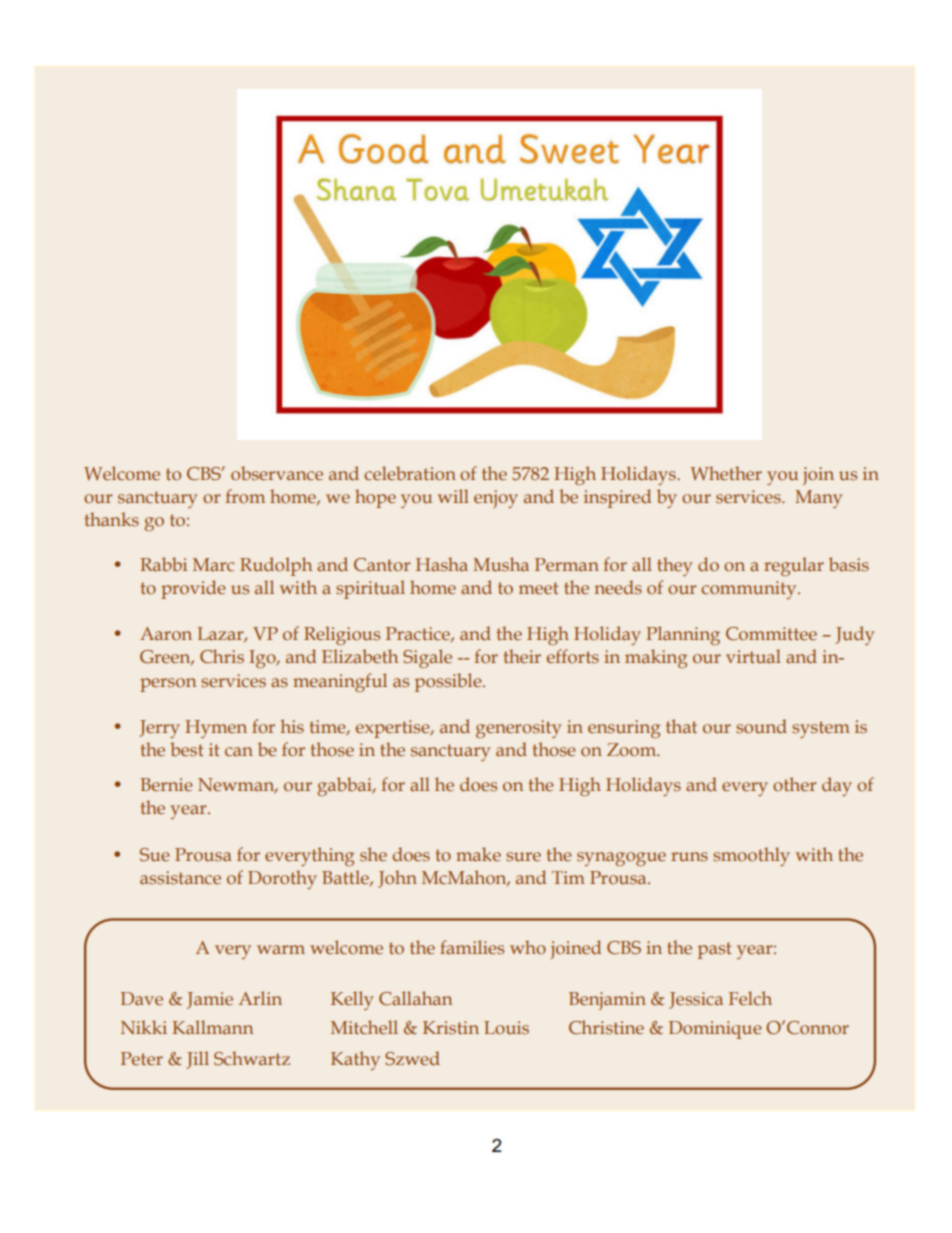  What do you see at coordinates (506, 1028) in the screenshot?
I see `Louis` at bounding box center [506, 1028].
